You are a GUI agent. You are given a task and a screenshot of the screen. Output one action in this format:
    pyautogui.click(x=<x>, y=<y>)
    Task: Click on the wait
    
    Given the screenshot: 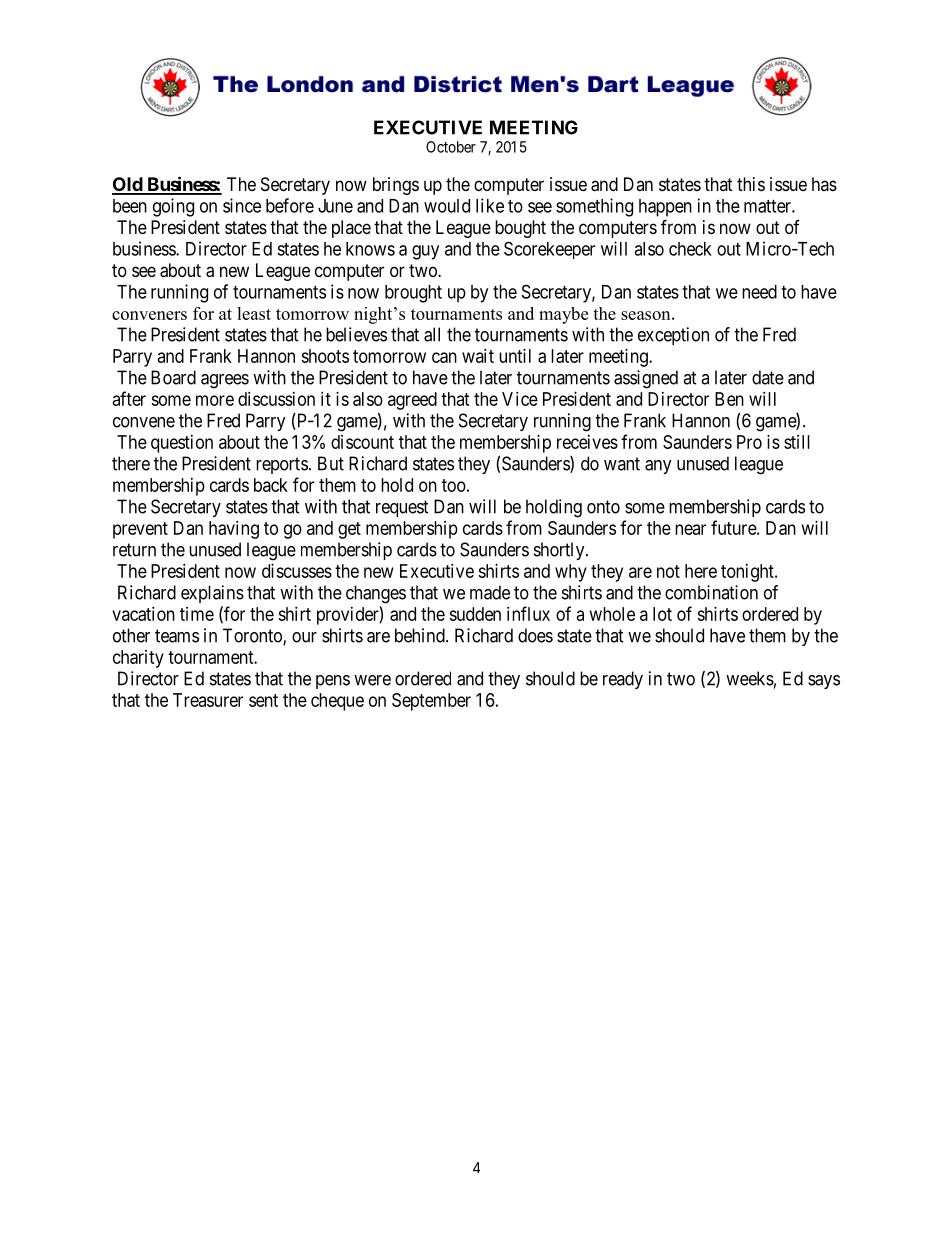 What is the action you would take?
    pyautogui.click(x=478, y=356)
